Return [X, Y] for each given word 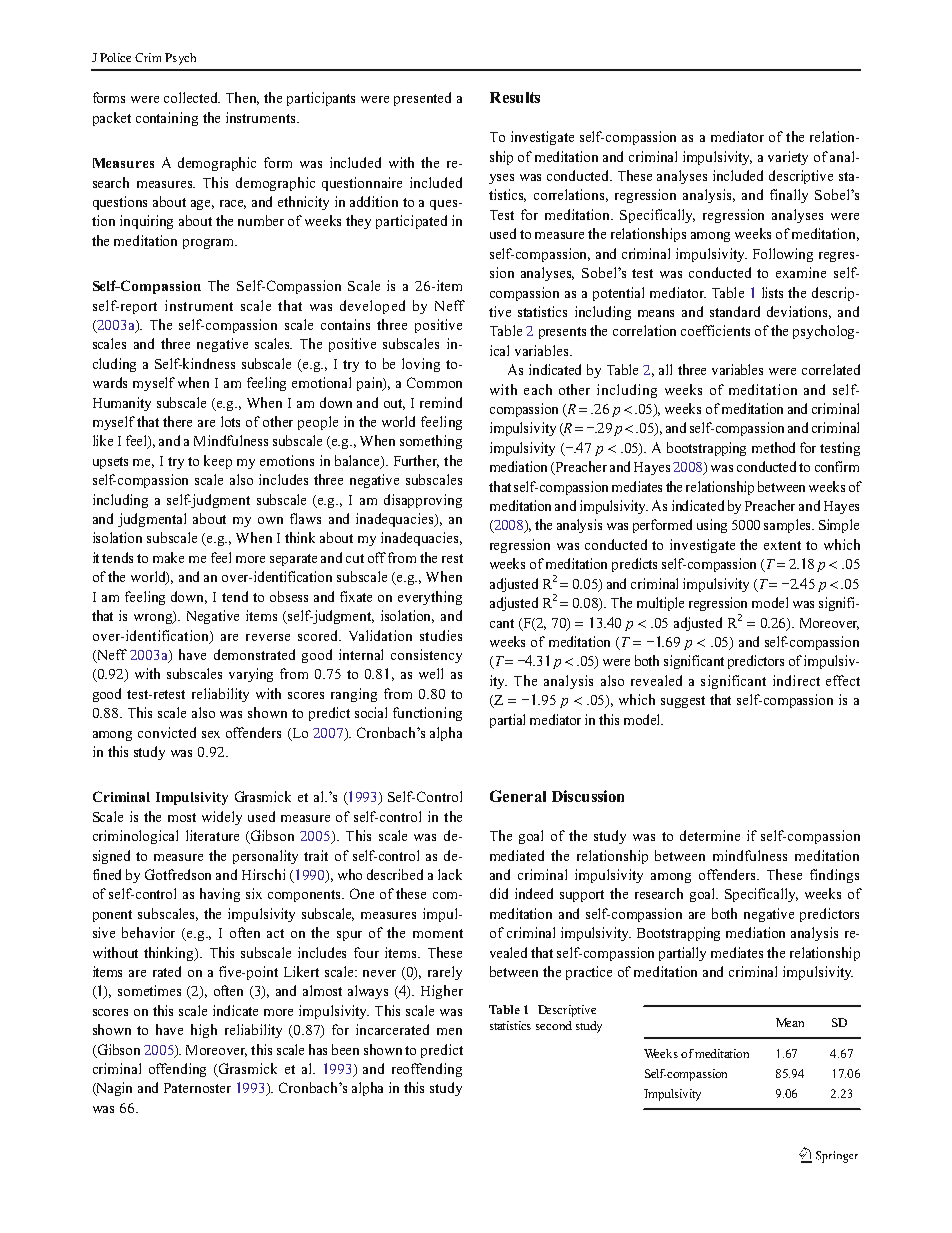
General [518, 796]
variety [788, 158]
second [554, 1025]
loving [421, 365]
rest [452, 558]
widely [222, 818]
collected [192, 97]
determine [710, 835]
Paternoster [197, 1088]
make [168, 557]
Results [515, 97]
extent [782, 545]
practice [589, 973]
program [210, 244]
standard [735, 311]
